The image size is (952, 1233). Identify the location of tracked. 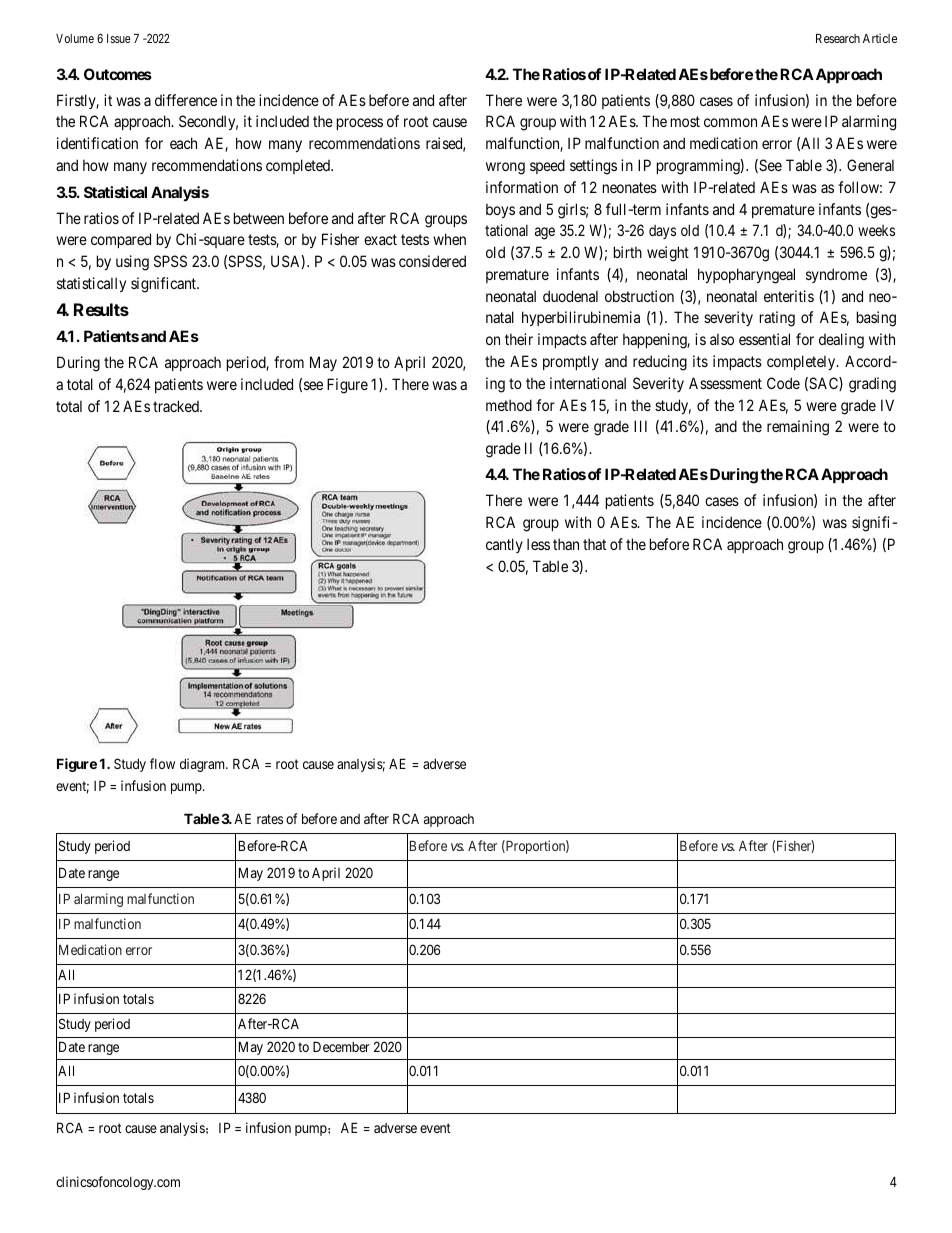
(177, 406).
